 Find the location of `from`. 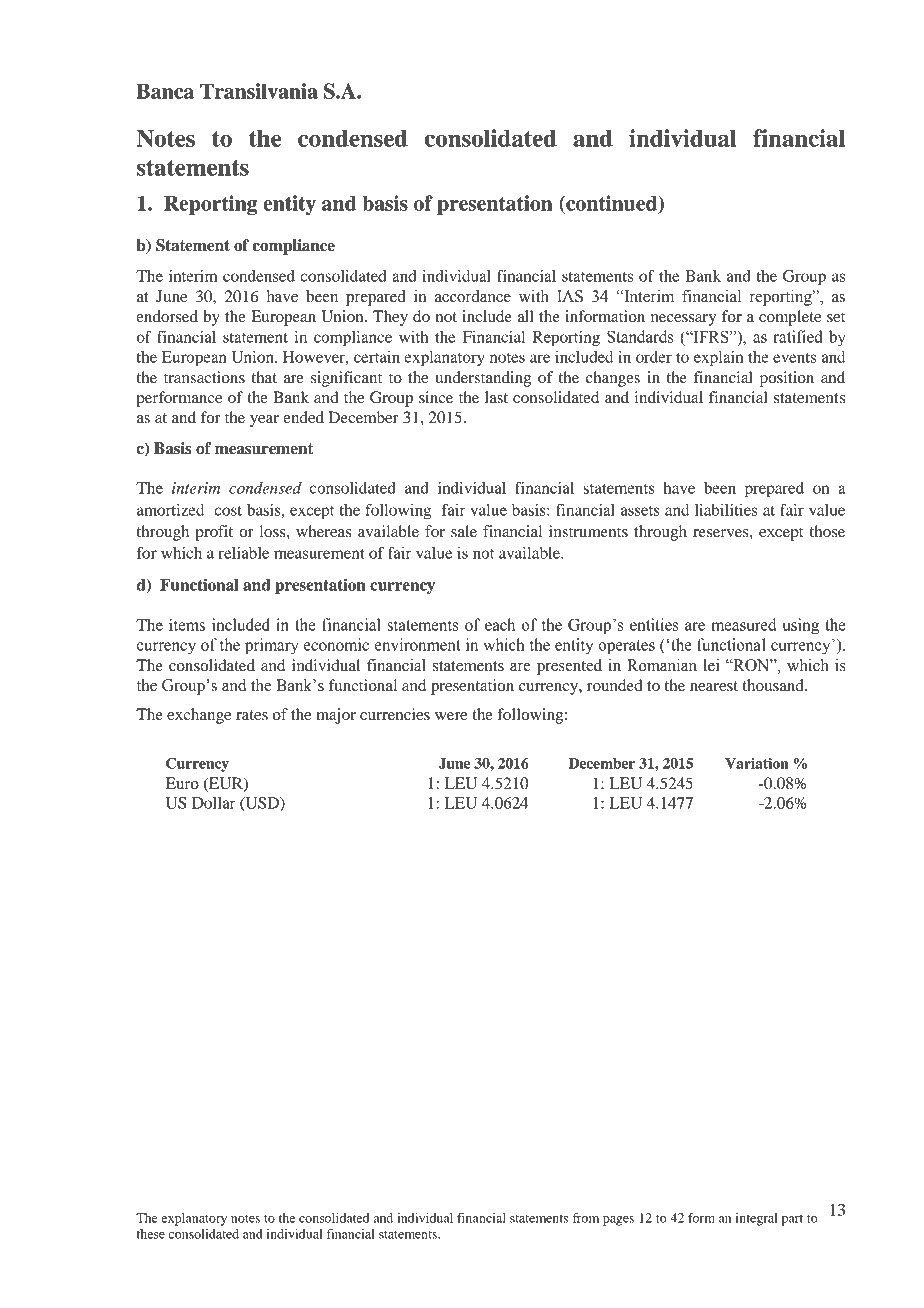

from is located at coordinates (586, 1218).
